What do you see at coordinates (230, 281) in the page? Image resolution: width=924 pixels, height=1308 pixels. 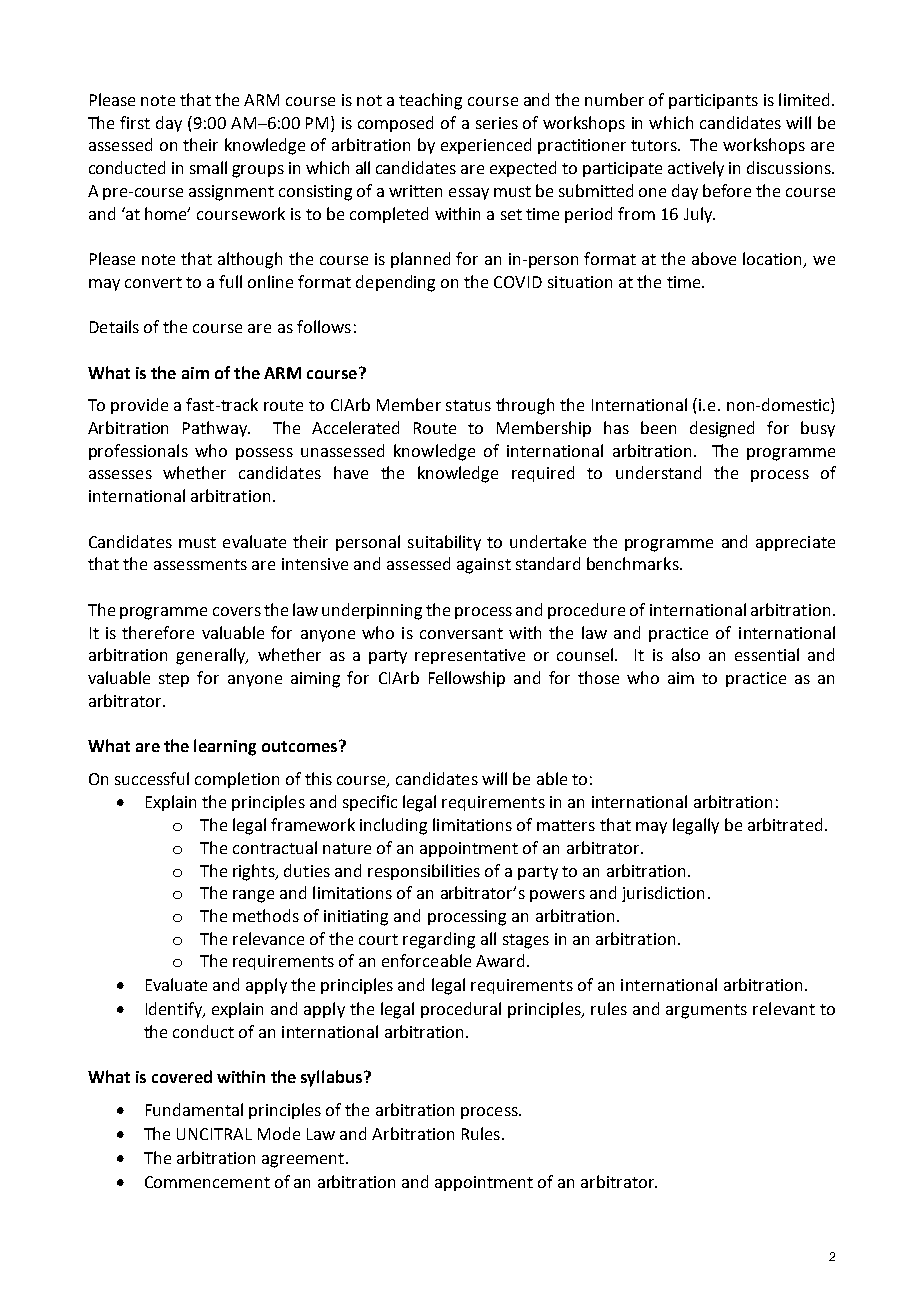 I see `full` at bounding box center [230, 281].
